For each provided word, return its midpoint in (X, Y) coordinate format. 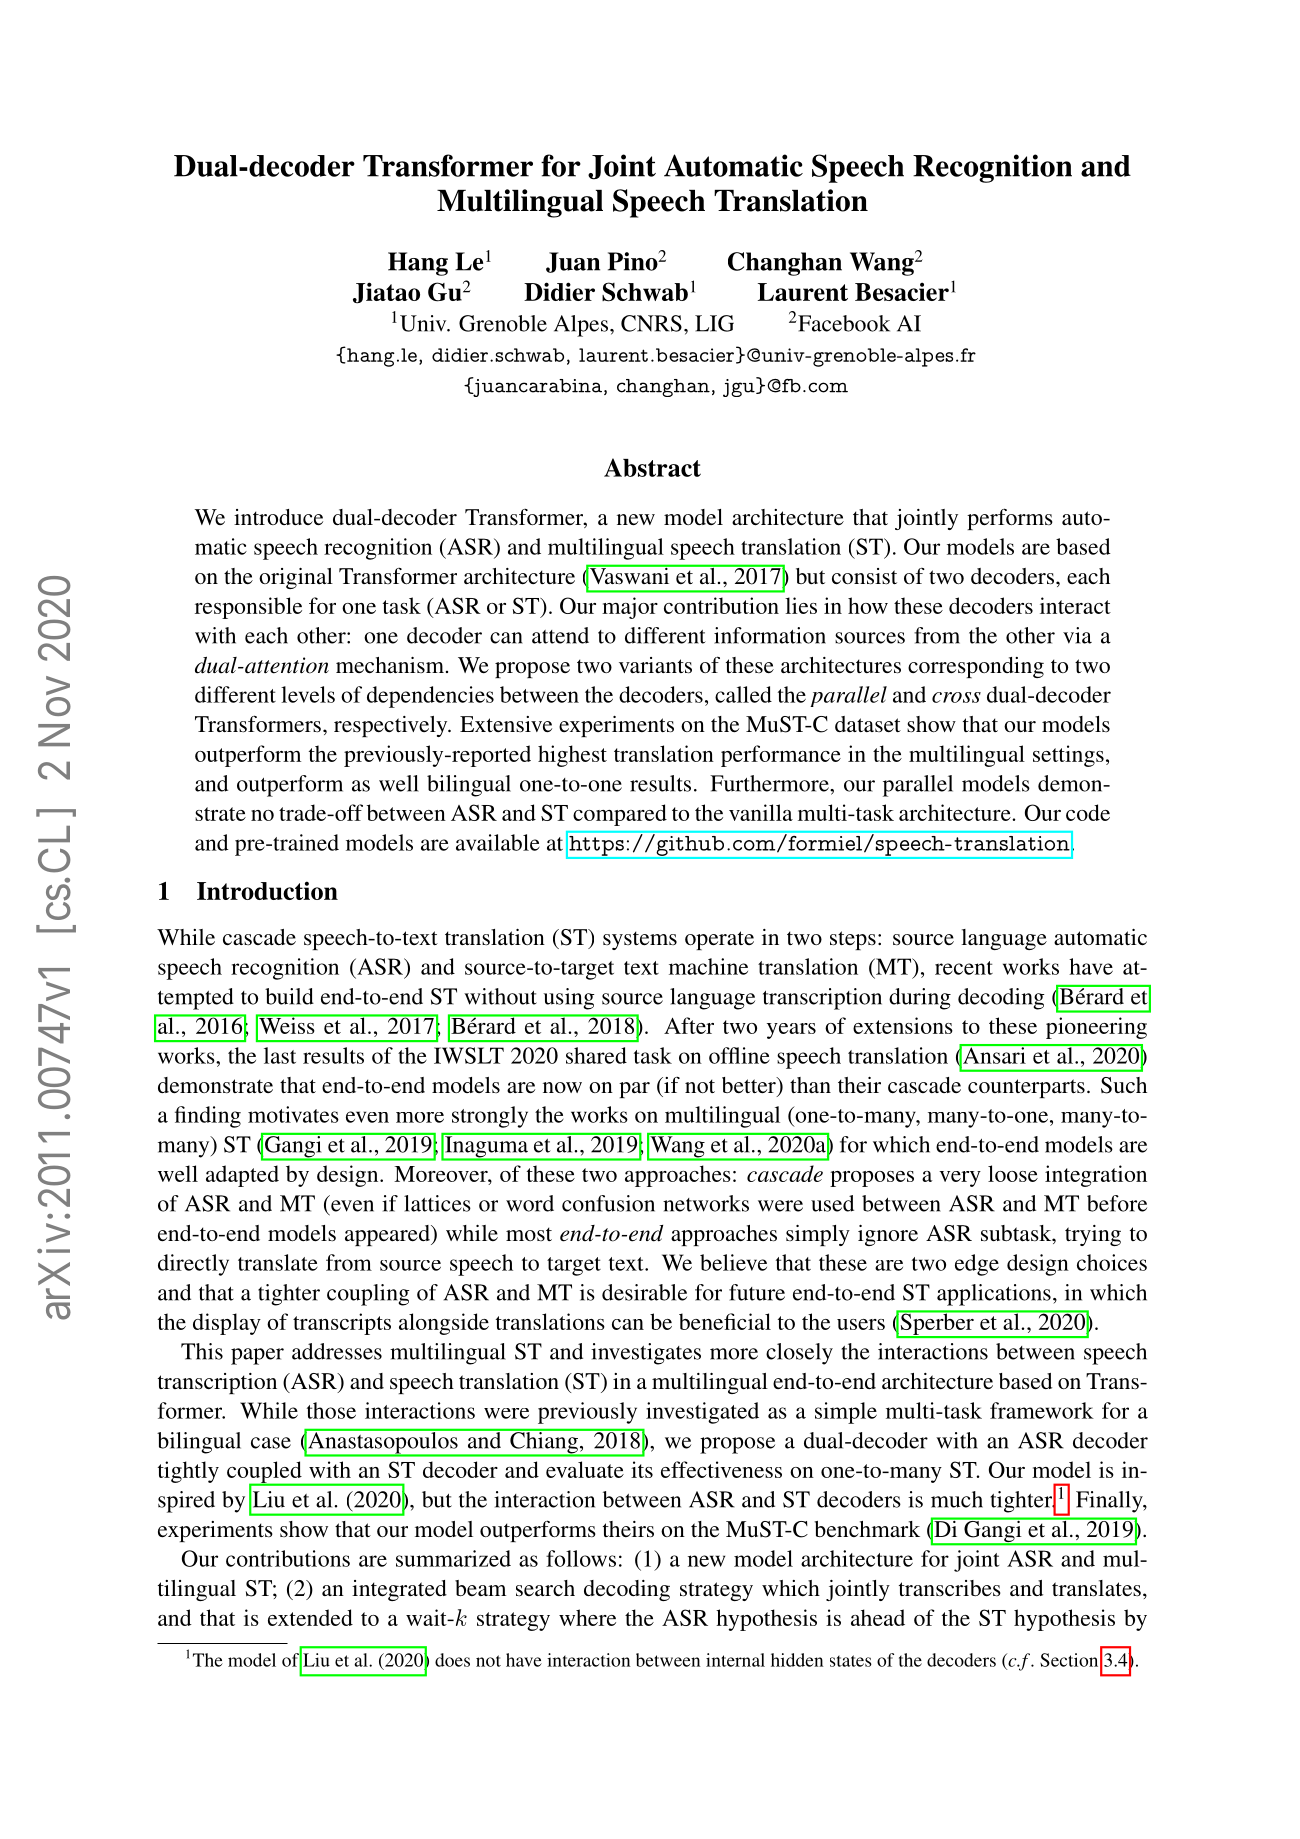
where (587, 1617)
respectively (392, 726)
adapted (242, 1176)
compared (620, 815)
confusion (608, 1203)
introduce (278, 517)
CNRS (651, 323)
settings (1068, 756)
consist (864, 576)
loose (1013, 1173)
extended (310, 1617)
